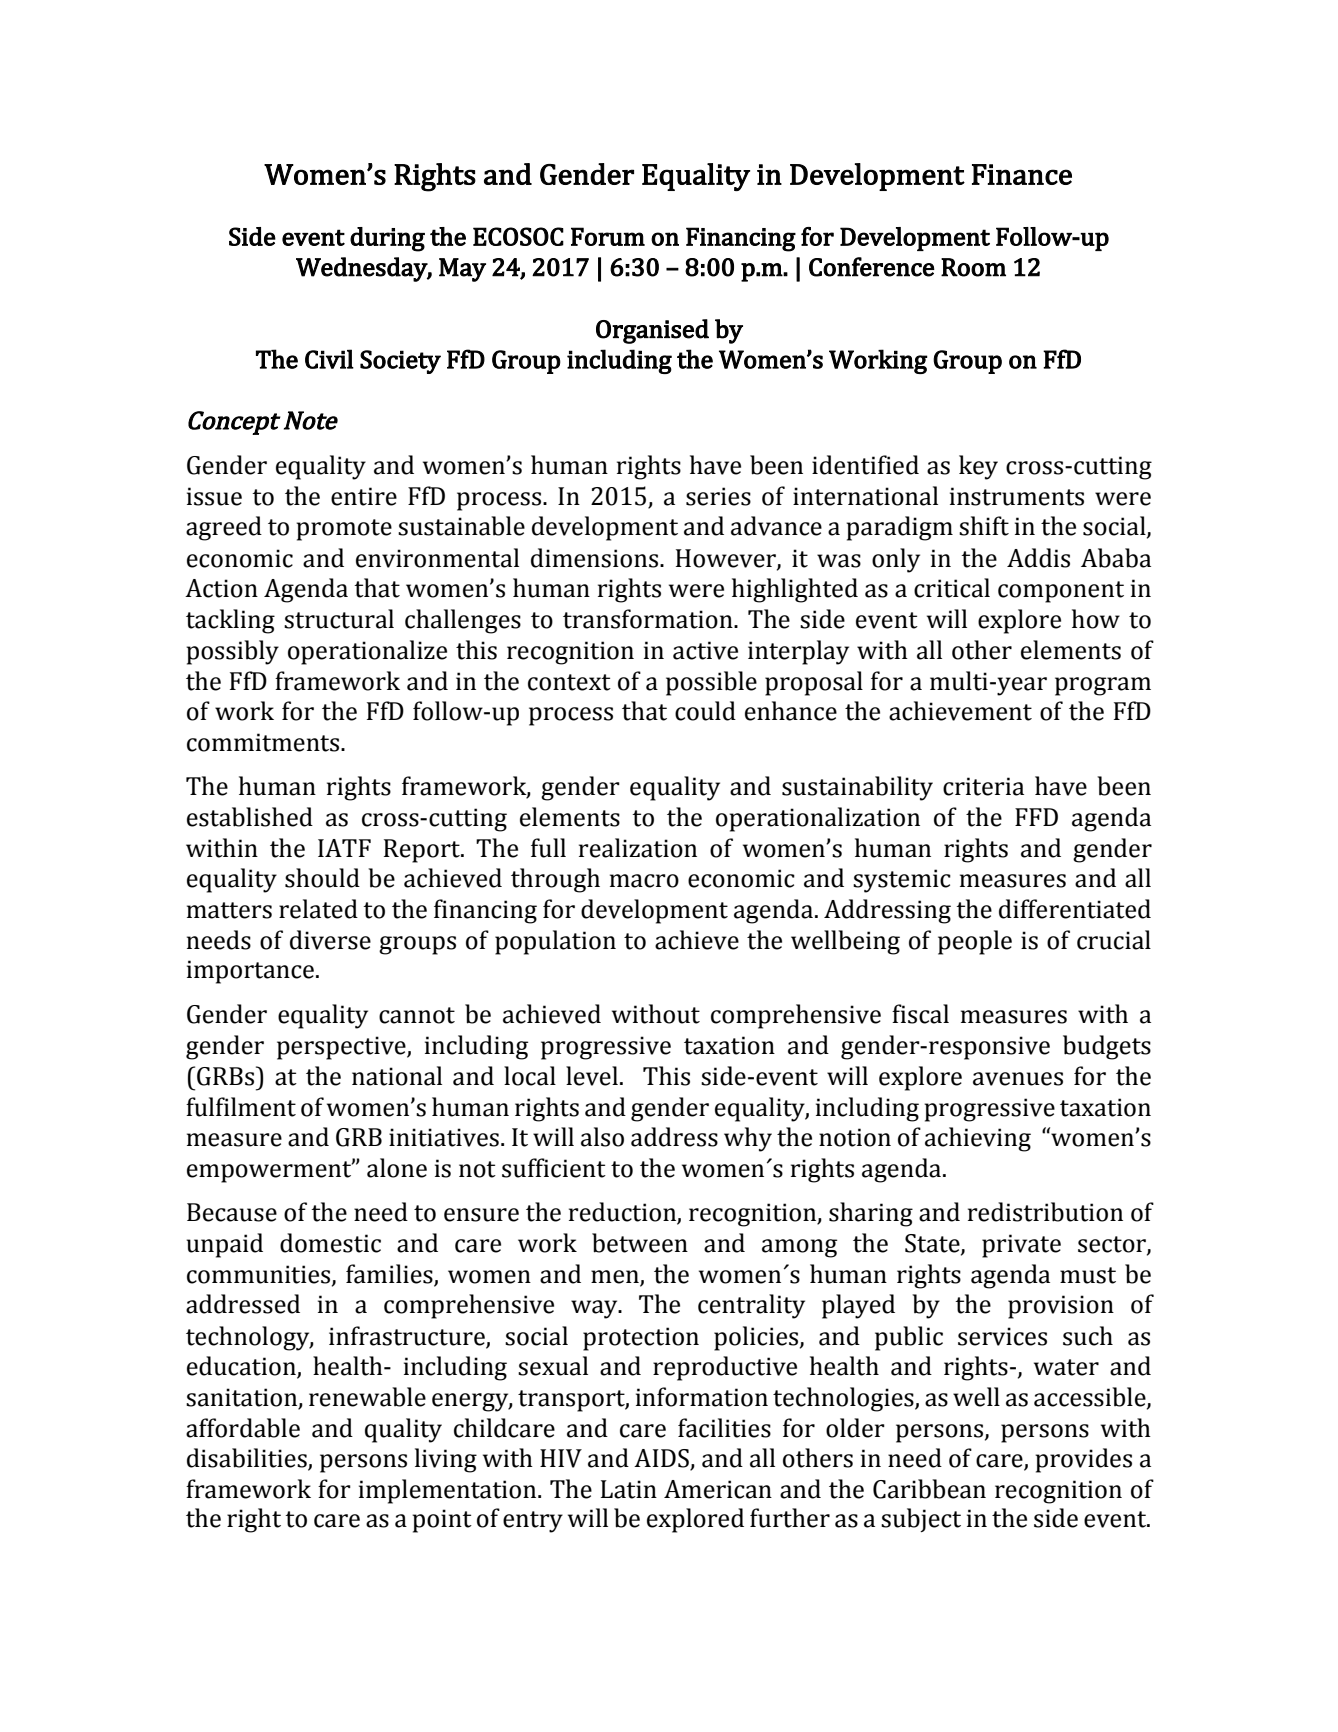 The image size is (1338, 1732). Describe the element at coordinates (608, 236) in the image. I see `Forum` at that location.
